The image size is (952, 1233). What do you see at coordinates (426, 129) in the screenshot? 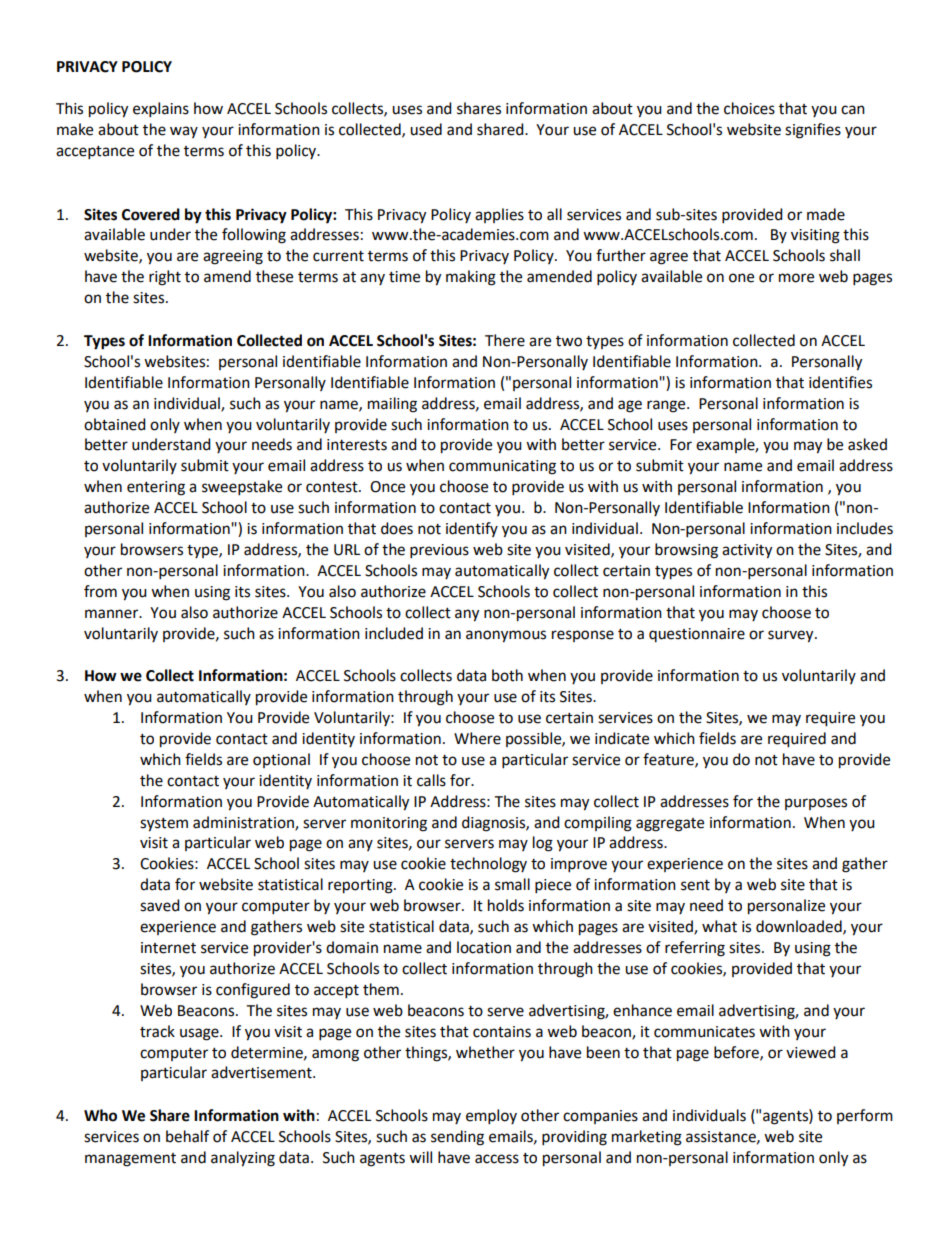
I see `used` at bounding box center [426, 129].
